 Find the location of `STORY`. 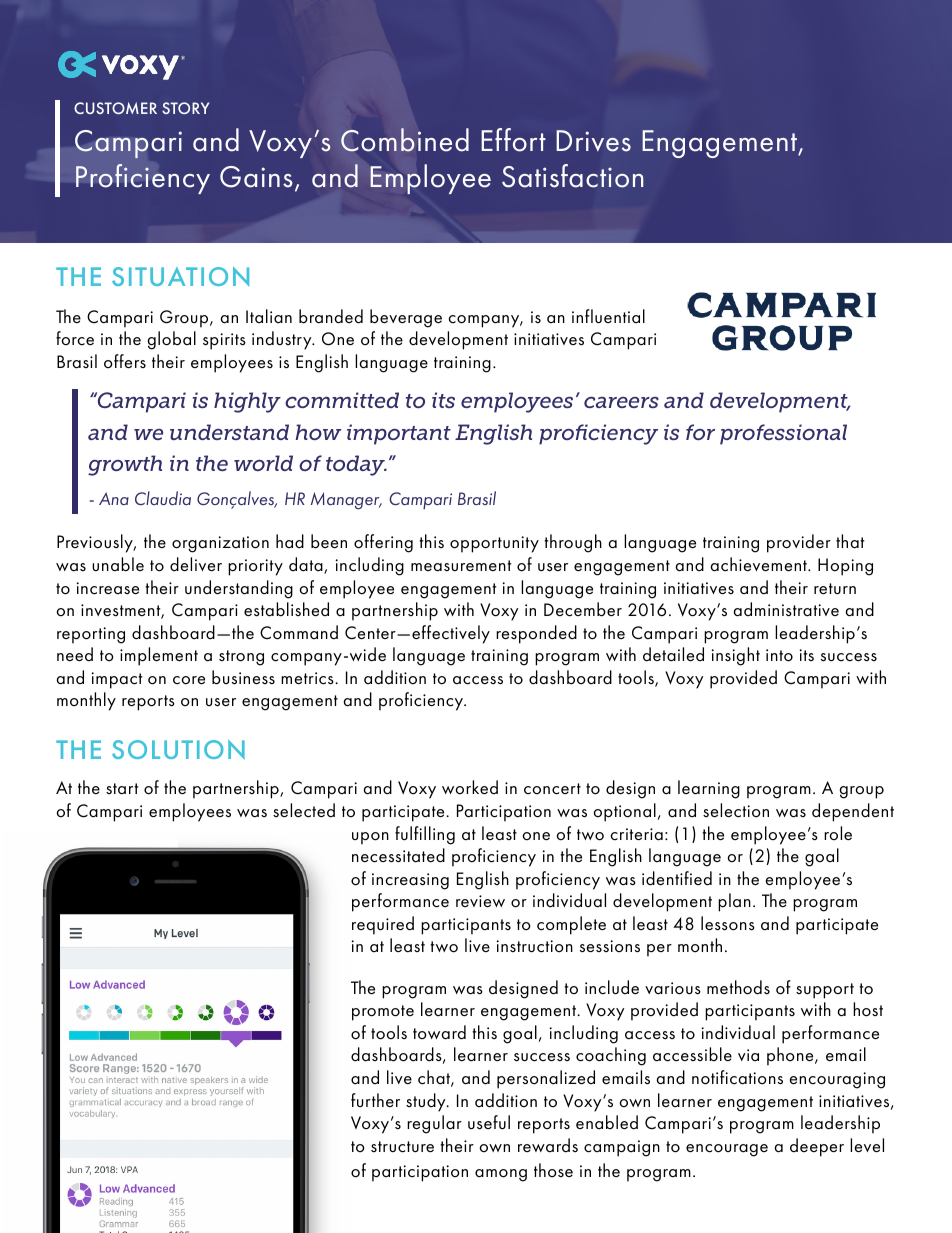

STORY is located at coordinates (185, 108).
